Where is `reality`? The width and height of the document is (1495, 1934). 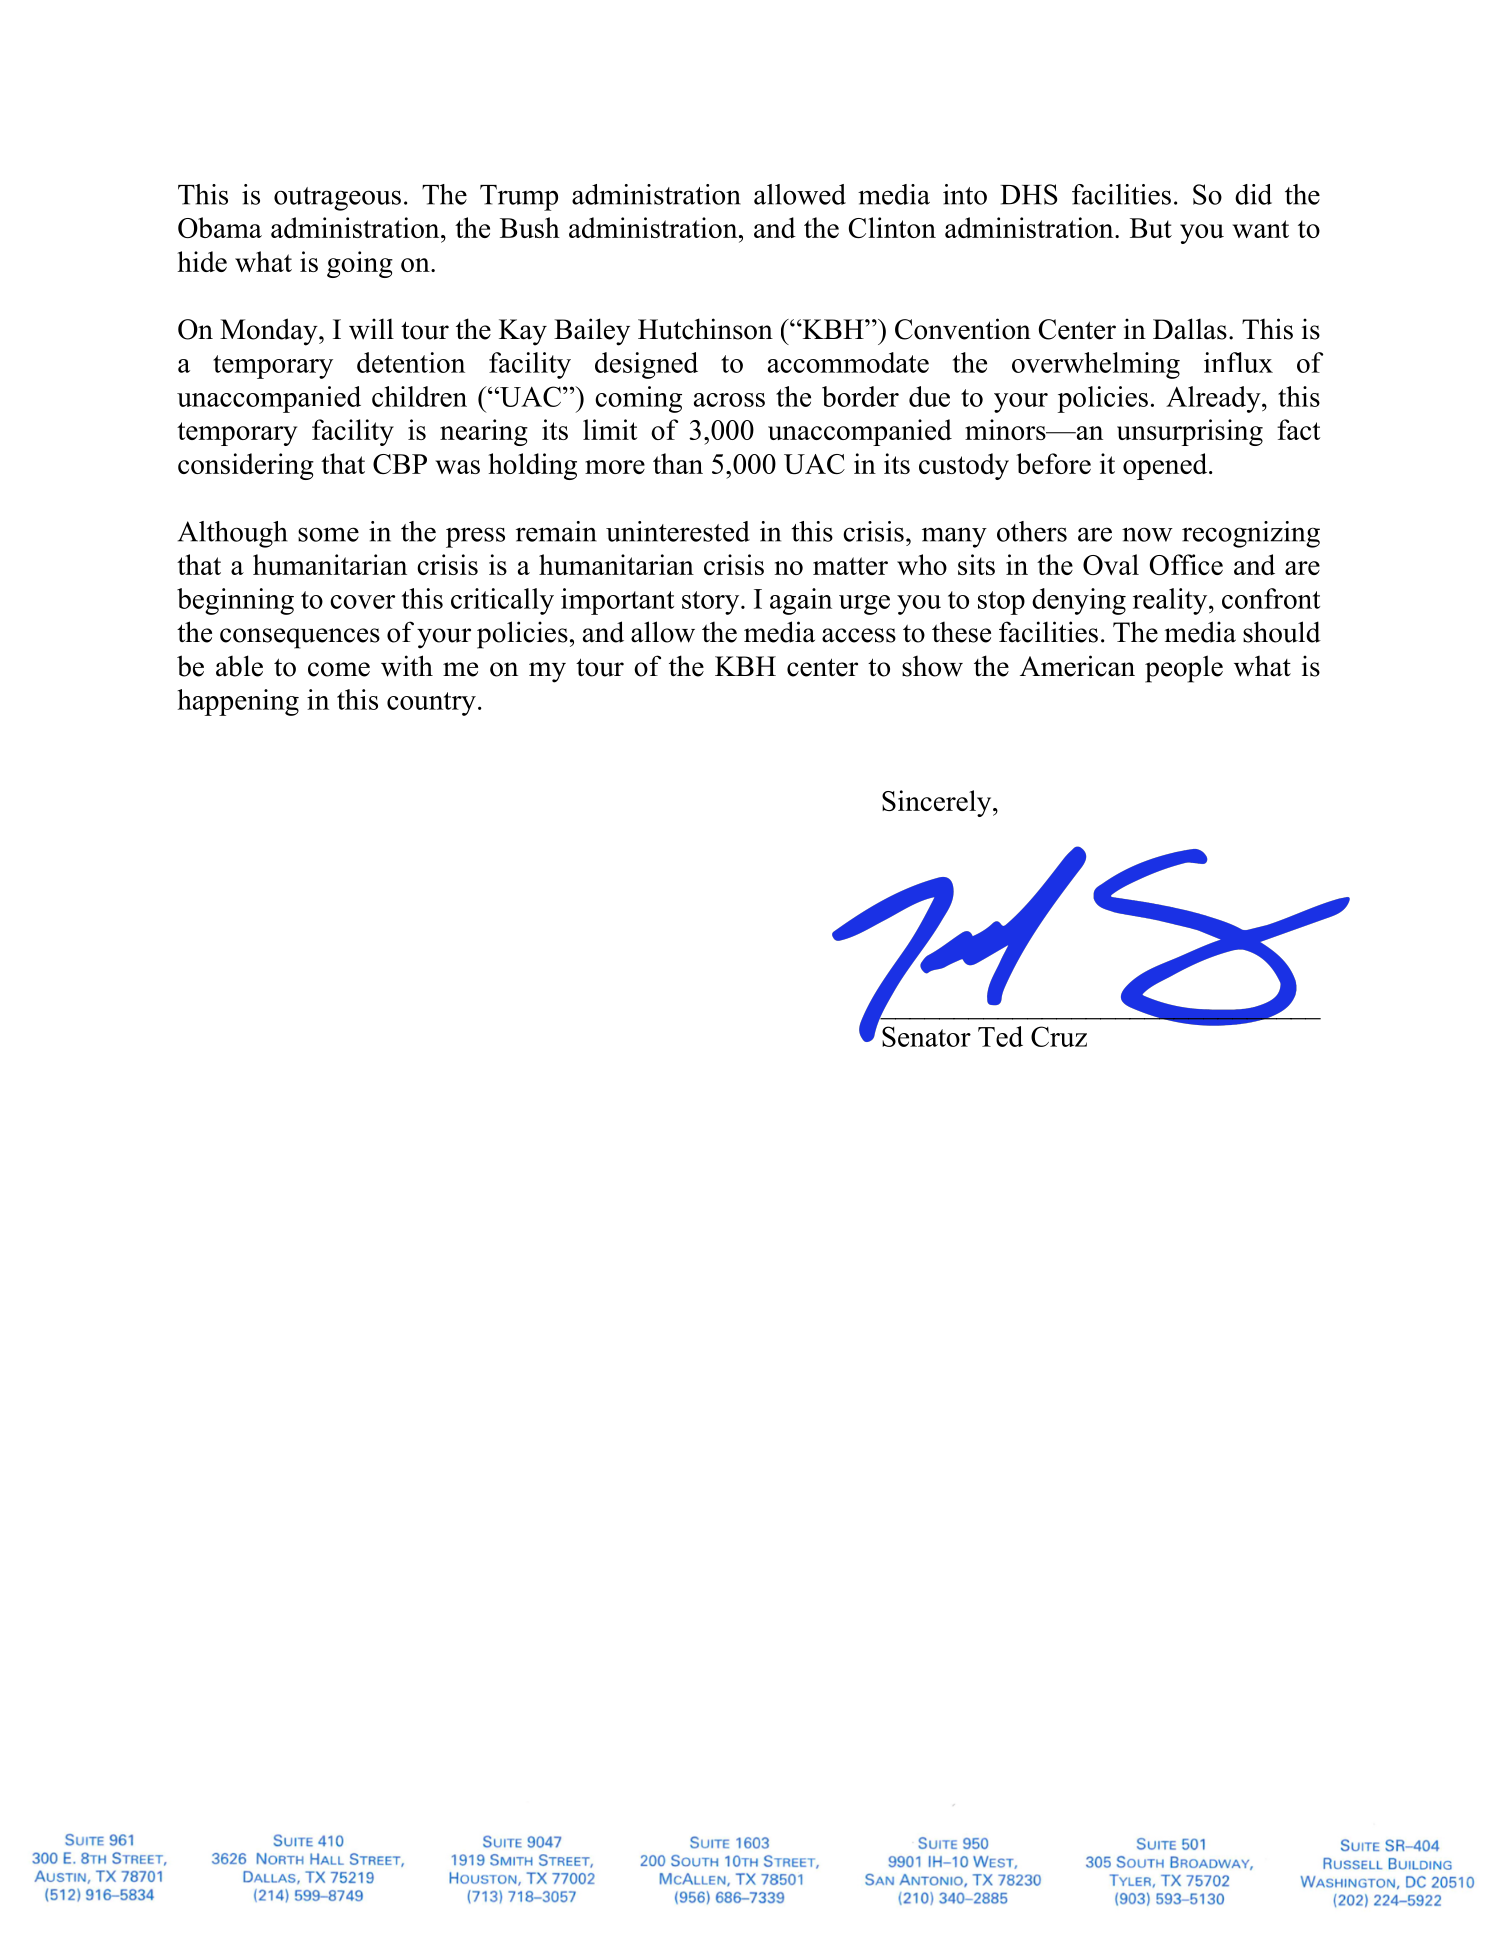 reality is located at coordinates (1171, 601).
